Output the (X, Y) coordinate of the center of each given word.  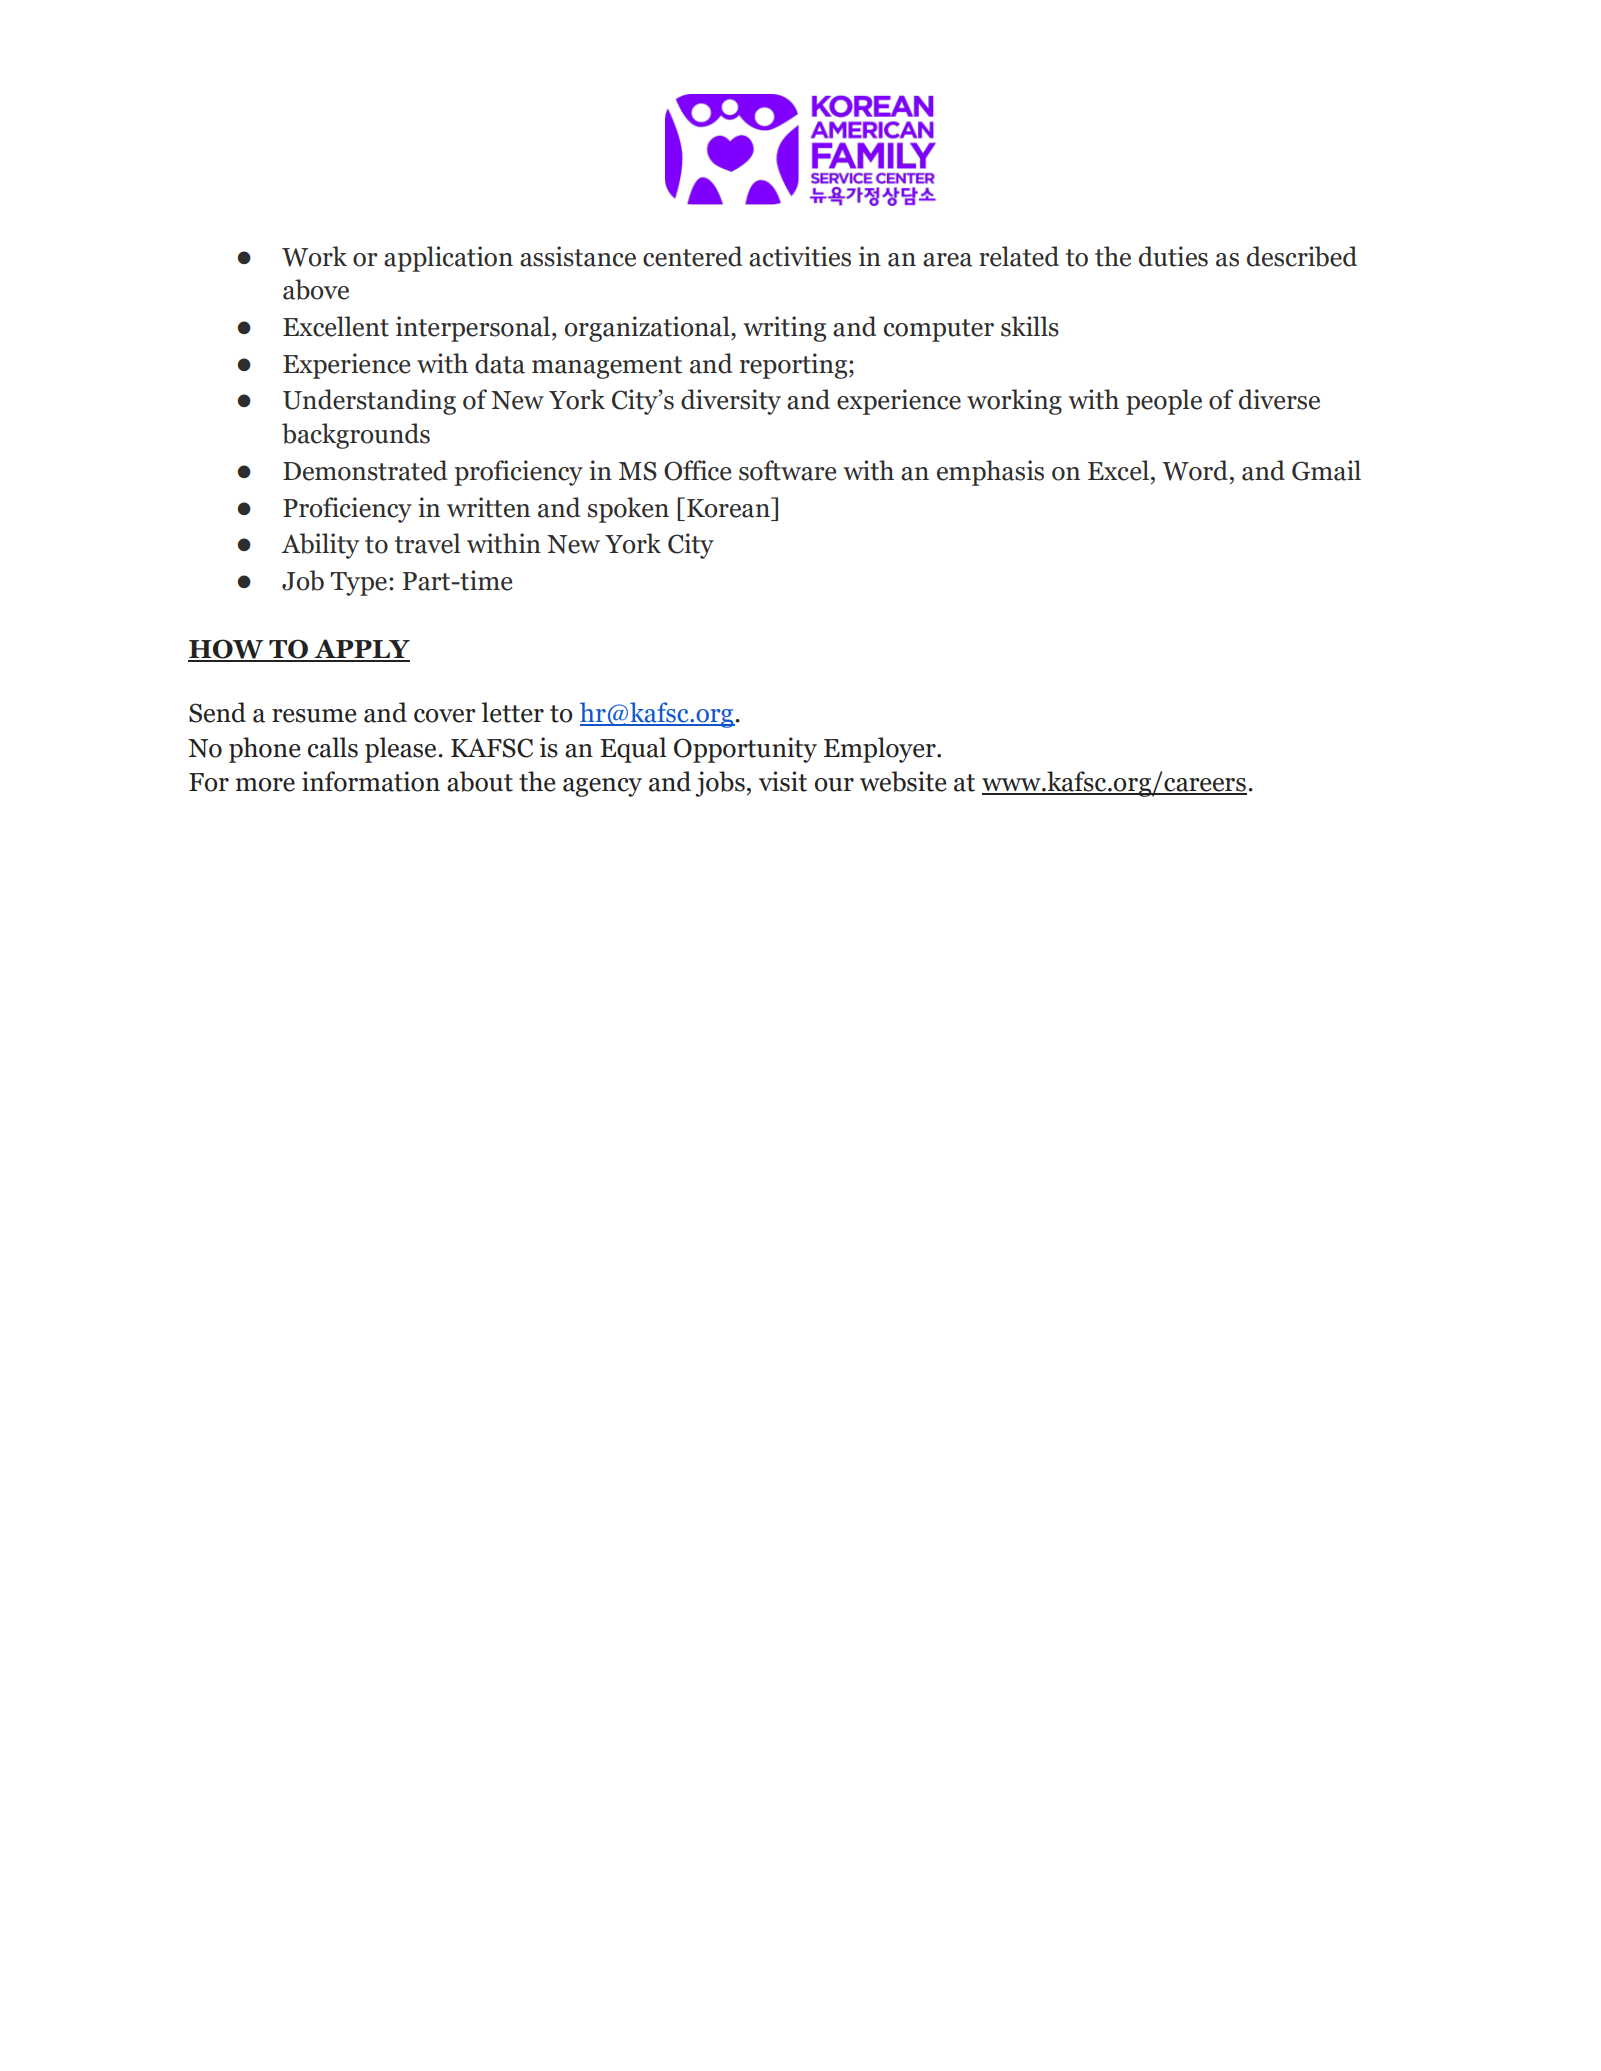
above (316, 289)
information (371, 781)
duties (1173, 256)
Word (1195, 470)
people (1164, 402)
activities (800, 256)
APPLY (361, 650)
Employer (881, 750)
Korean (729, 507)
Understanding (369, 402)
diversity (731, 402)
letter (512, 712)
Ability (320, 546)
